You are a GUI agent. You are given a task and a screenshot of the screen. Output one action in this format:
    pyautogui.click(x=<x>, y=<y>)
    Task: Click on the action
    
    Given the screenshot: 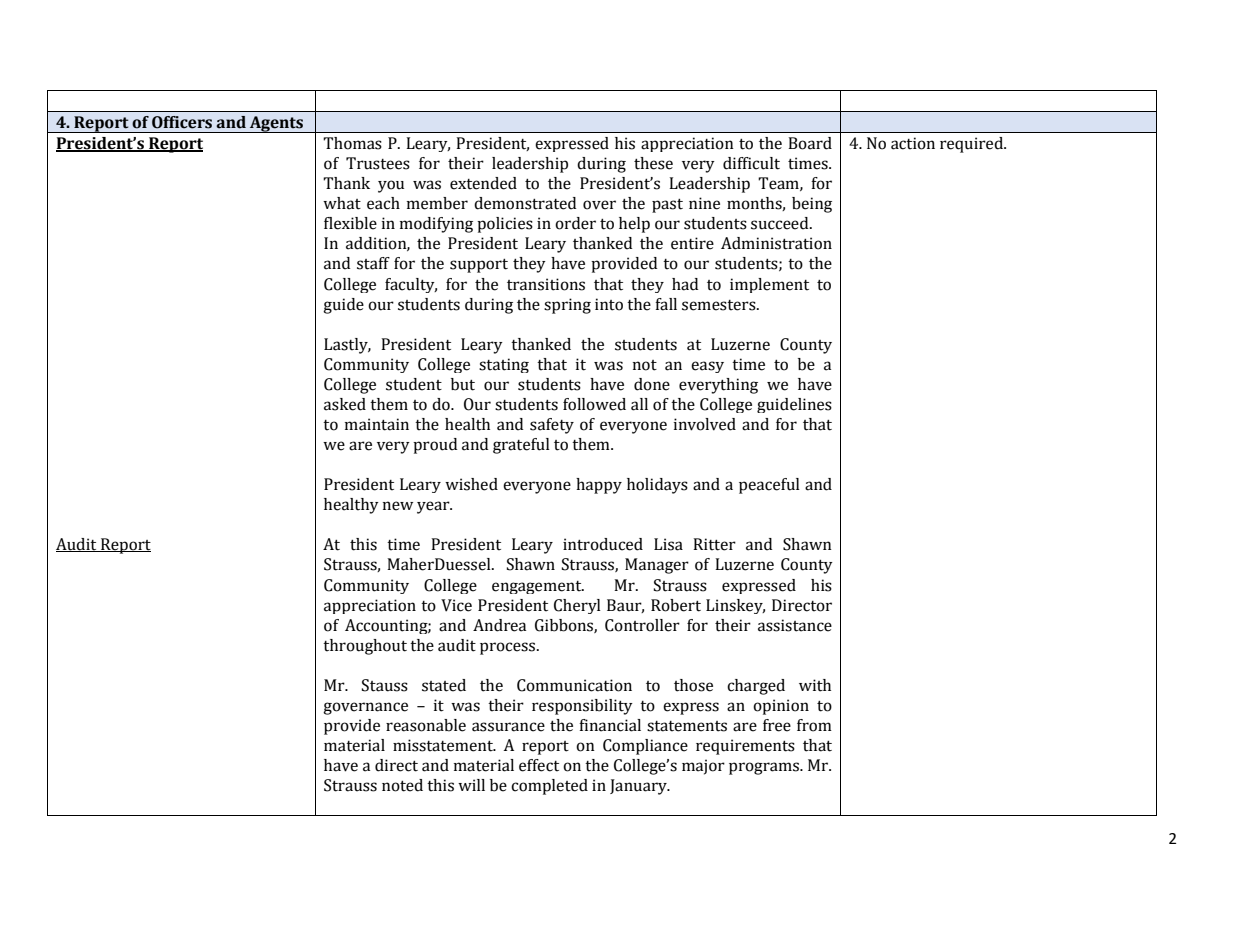 What is the action you would take?
    pyautogui.click(x=913, y=143)
